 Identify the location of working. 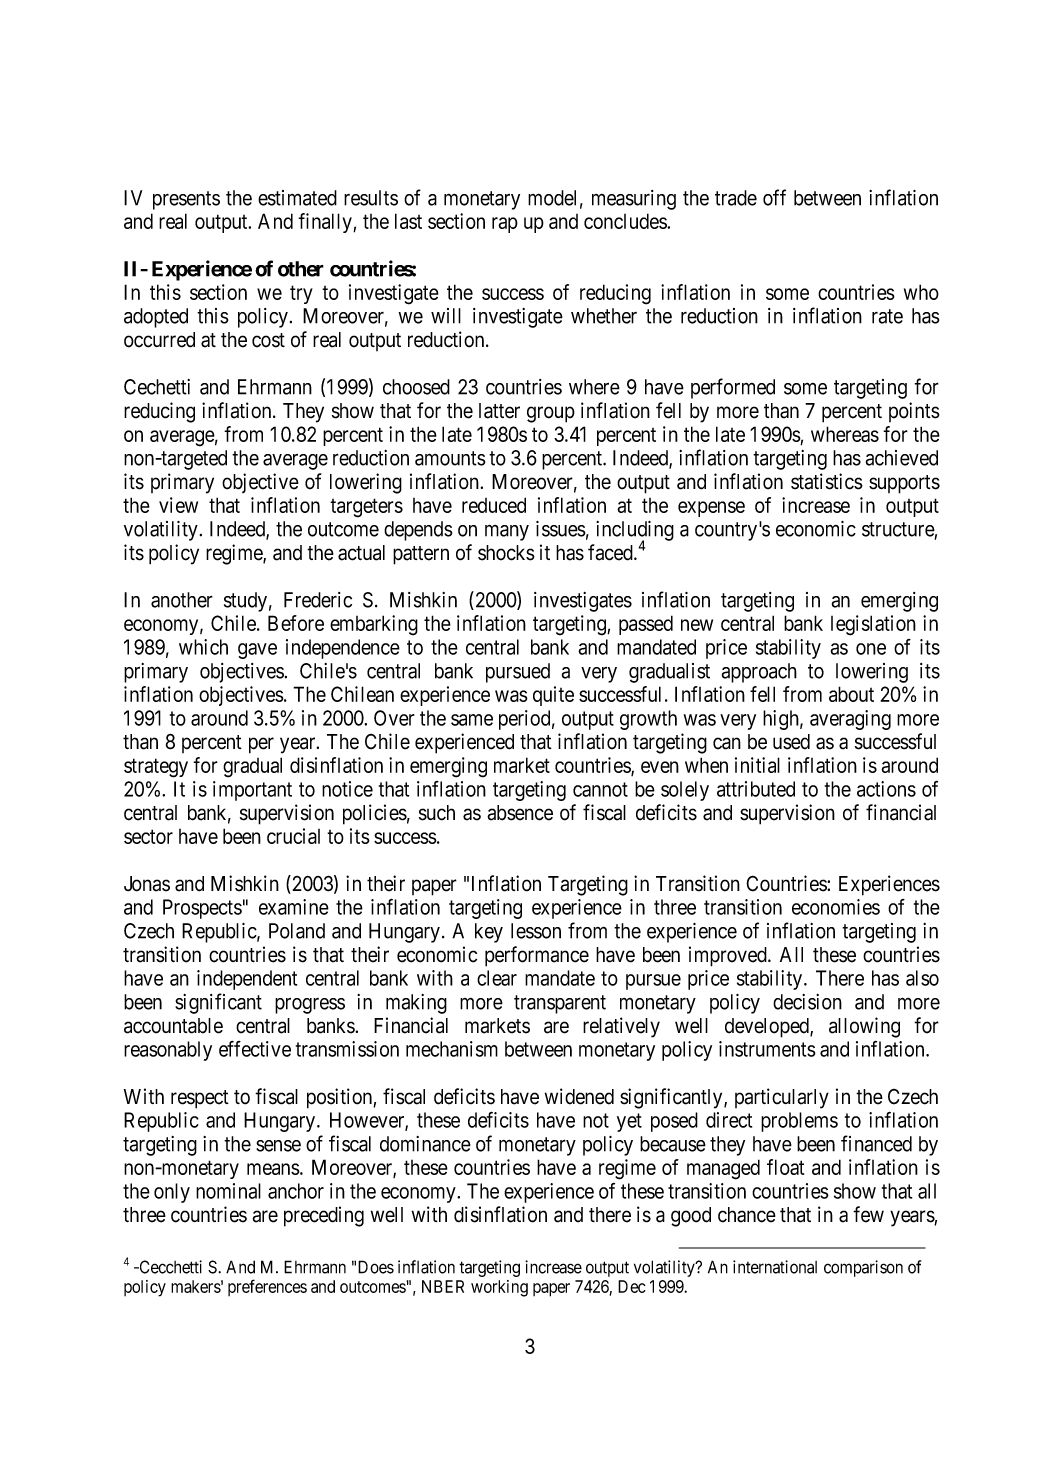
(499, 1288).
